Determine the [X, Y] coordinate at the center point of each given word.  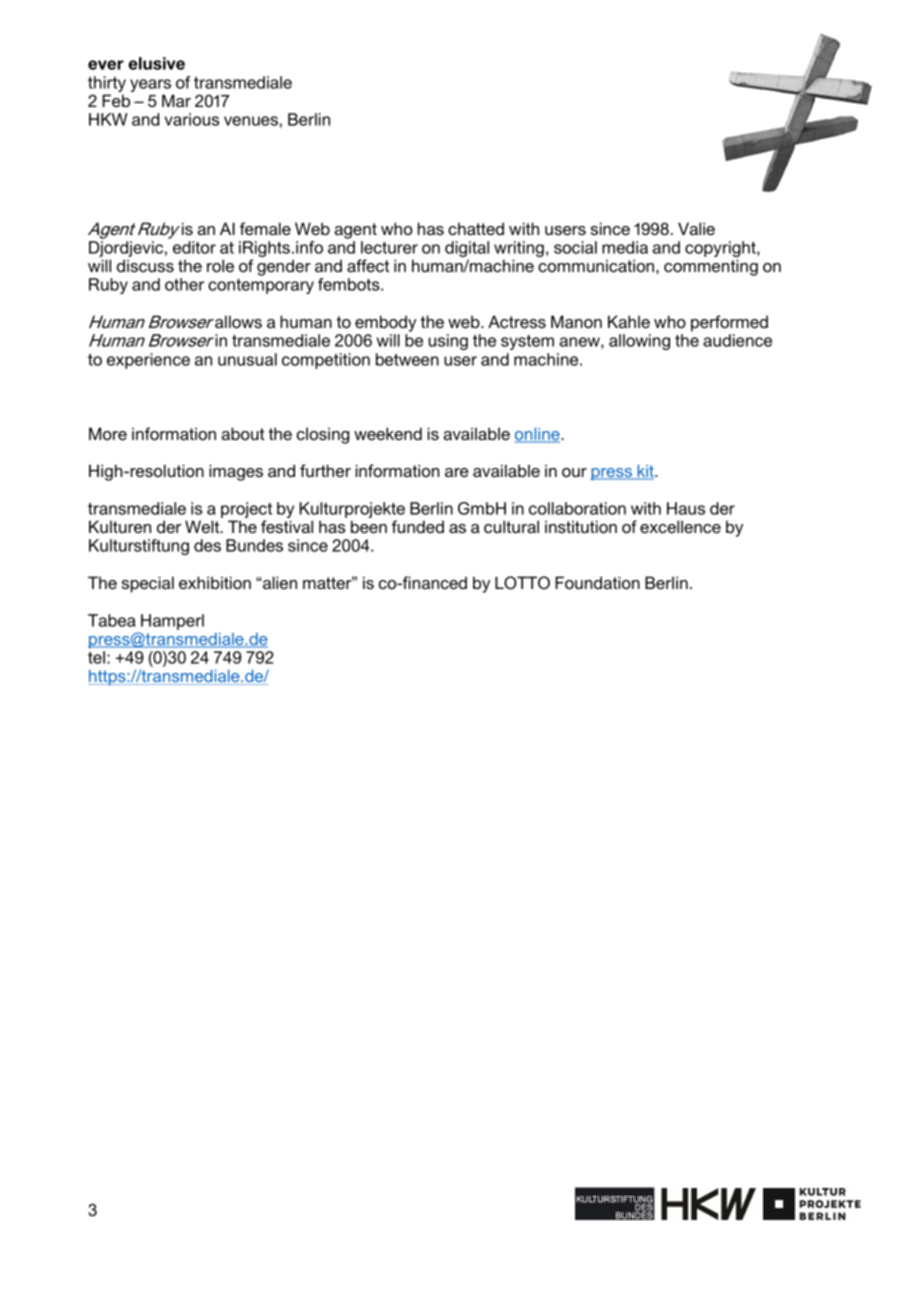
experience [148, 361]
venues [251, 121]
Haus [686, 508]
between [407, 359]
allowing [639, 342]
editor [194, 247]
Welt [203, 526]
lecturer [389, 247]
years [151, 87]
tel [96, 657]
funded [418, 526]
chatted [476, 228]
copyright [721, 250]
